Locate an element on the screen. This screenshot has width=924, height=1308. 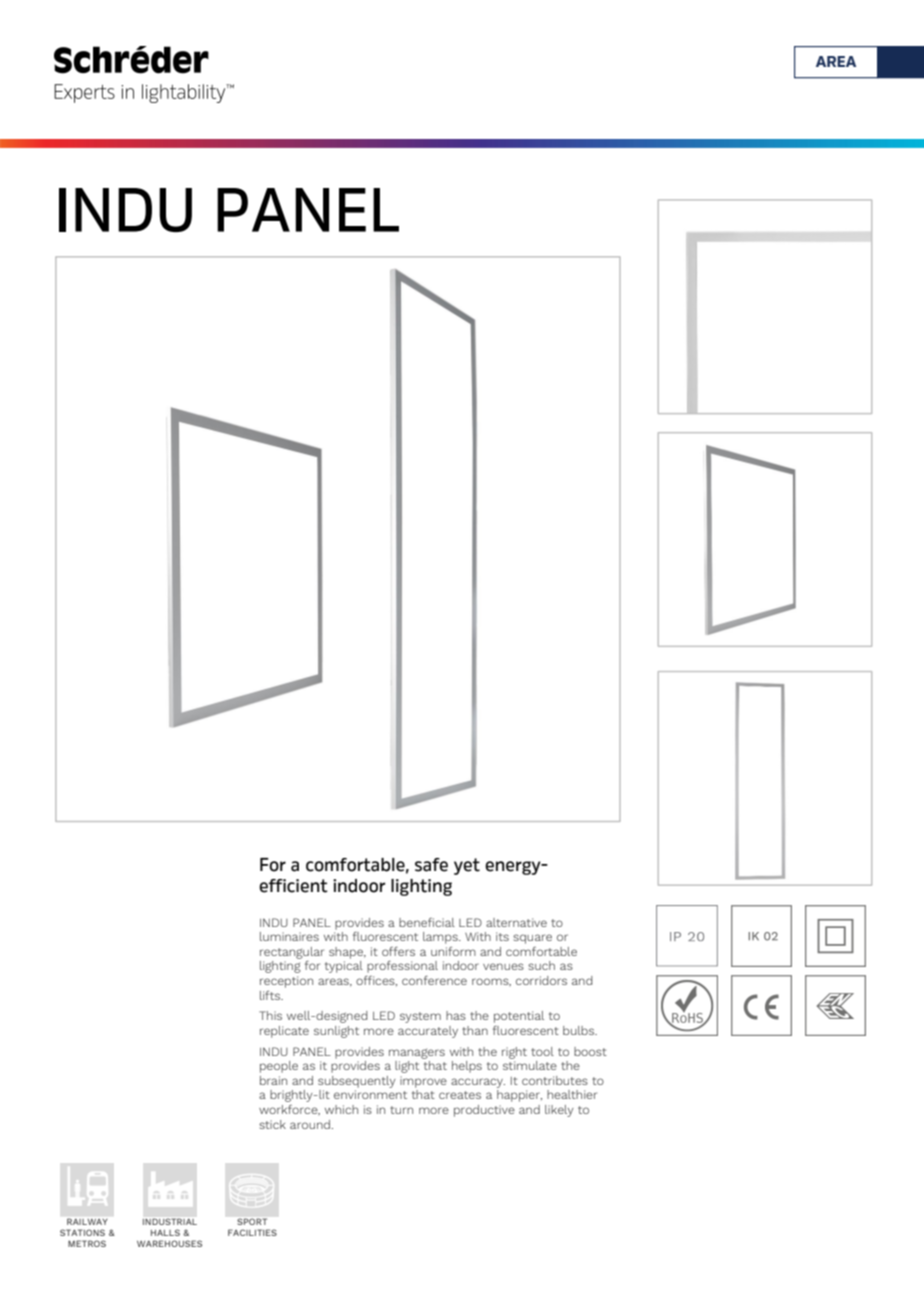
FACILITIES is located at coordinates (252, 1232).
